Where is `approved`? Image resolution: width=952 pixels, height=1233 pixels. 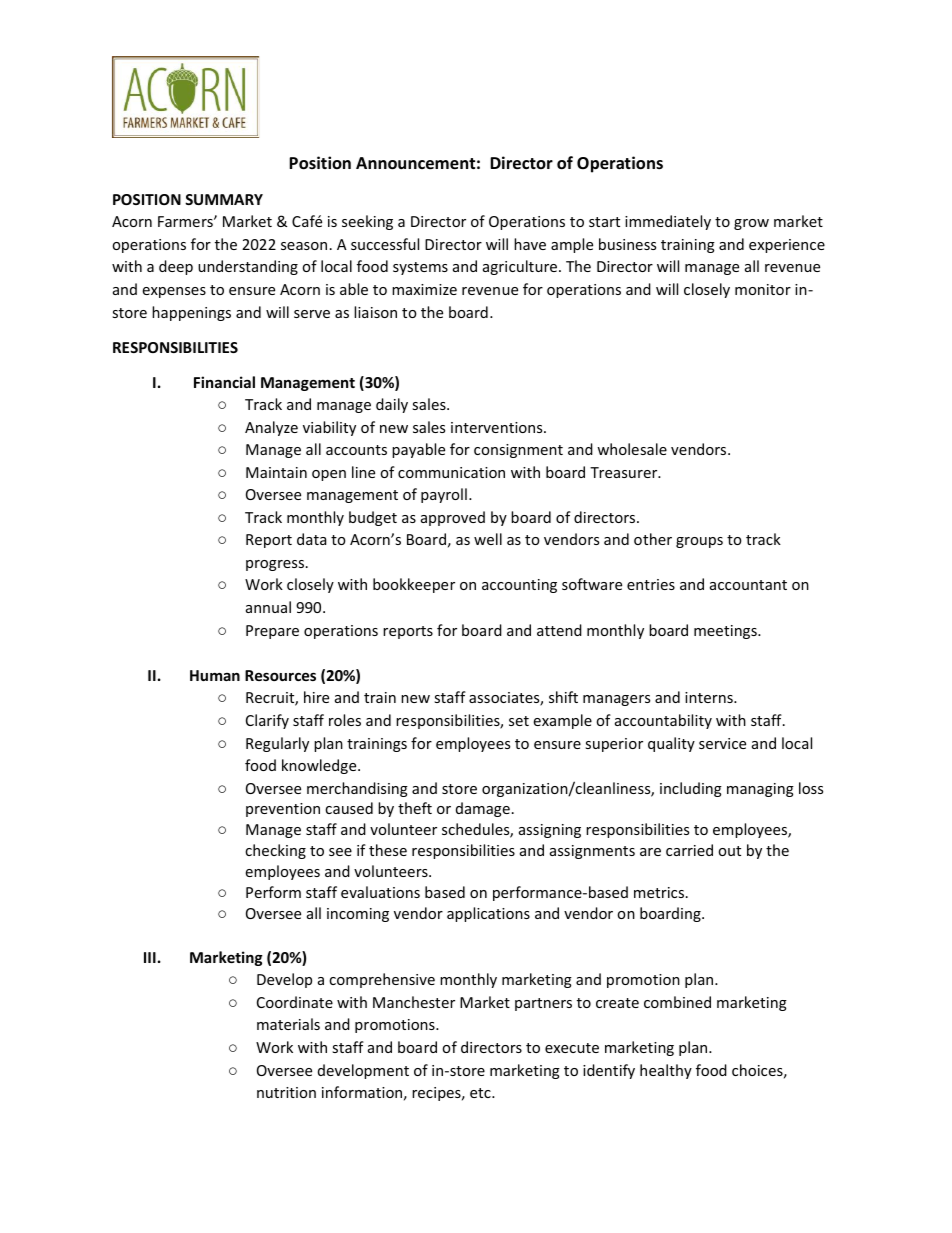
approved is located at coordinates (453, 518).
